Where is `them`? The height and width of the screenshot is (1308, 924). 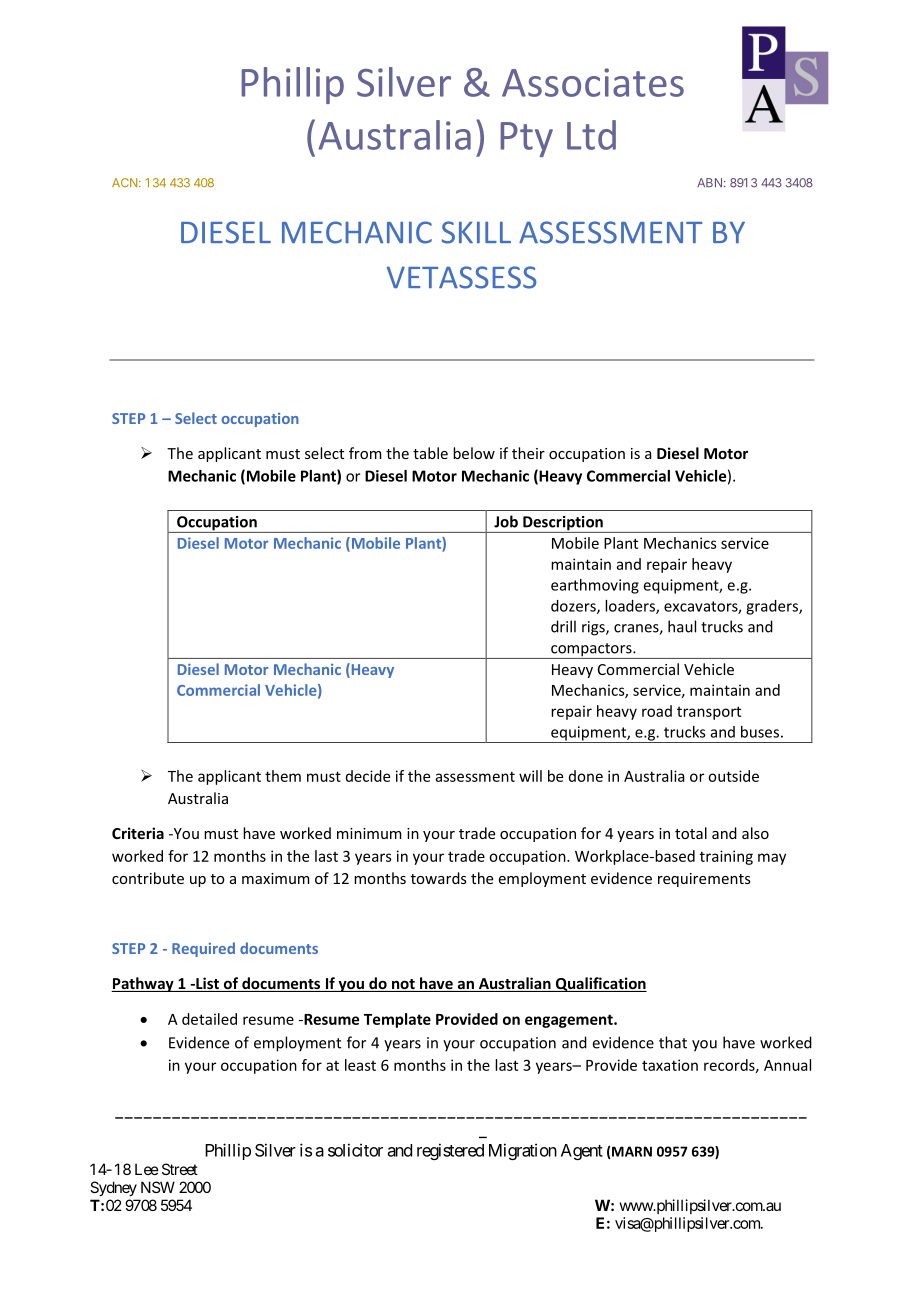
them is located at coordinates (283, 776).
